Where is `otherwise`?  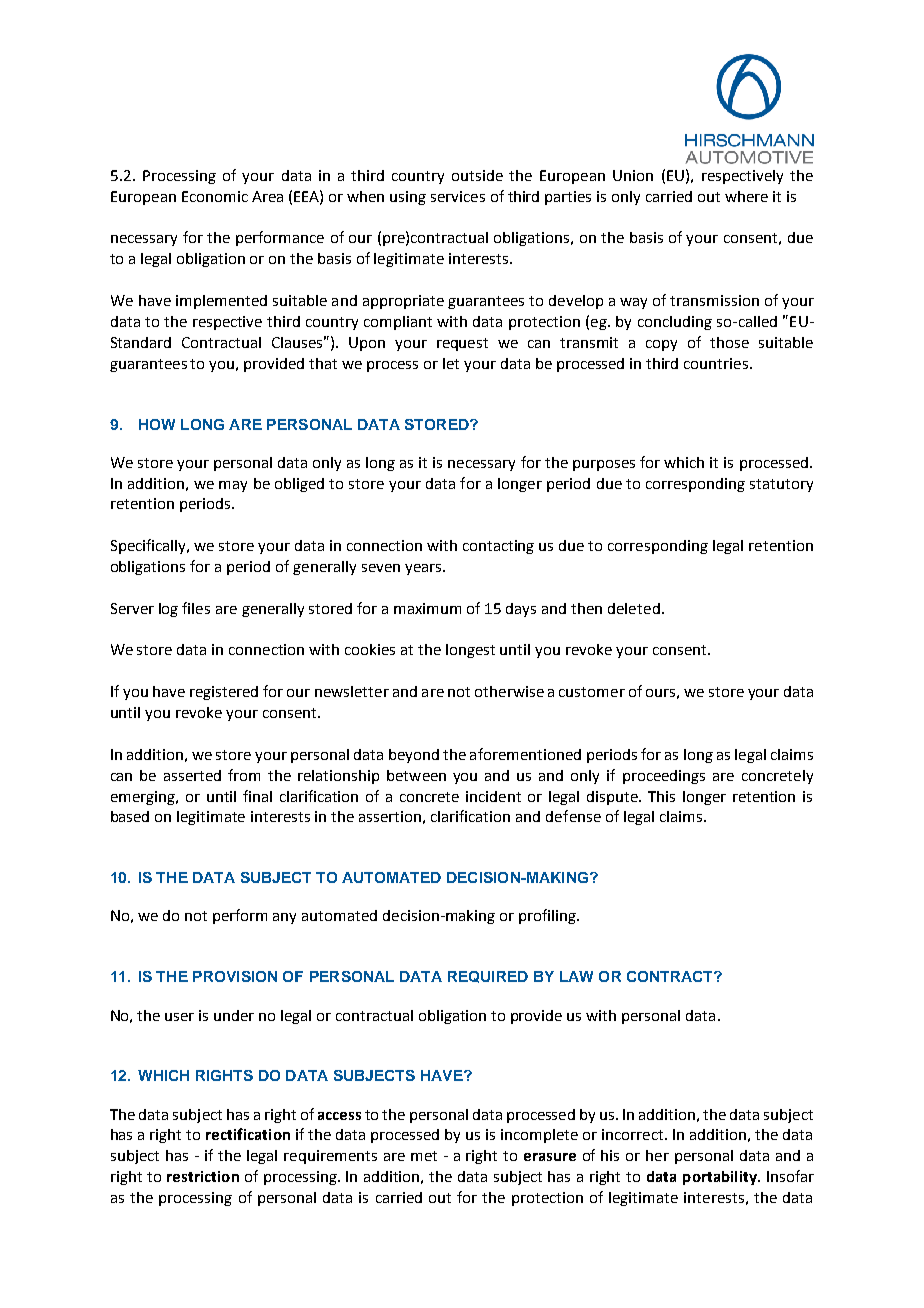 otherwise is located at coordinates (509, 691).
